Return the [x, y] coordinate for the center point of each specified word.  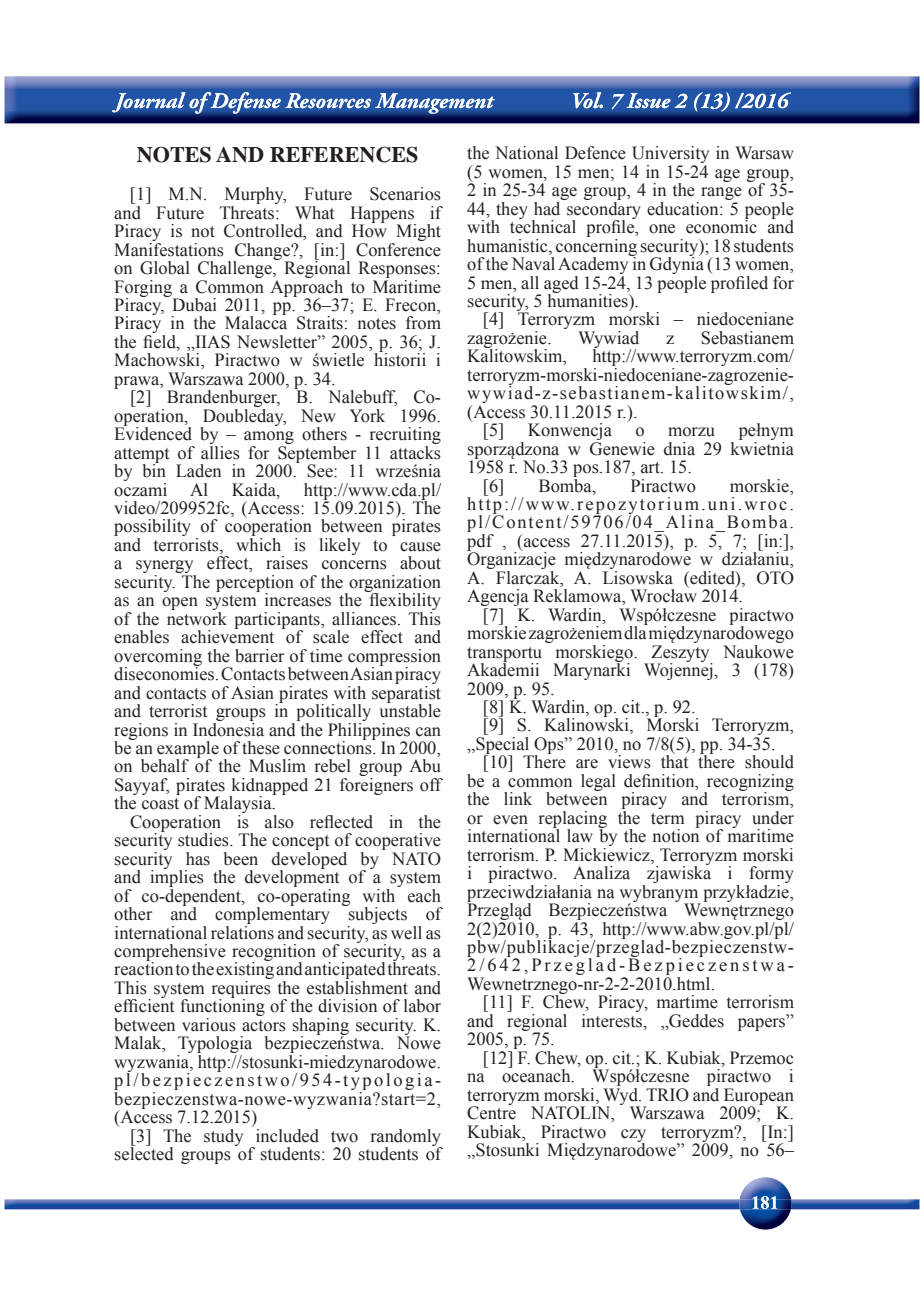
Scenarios [405, 194]
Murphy [254, 197]
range [721, 195]
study [223, 1137]
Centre [491, 1112]
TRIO [667, 1095]
